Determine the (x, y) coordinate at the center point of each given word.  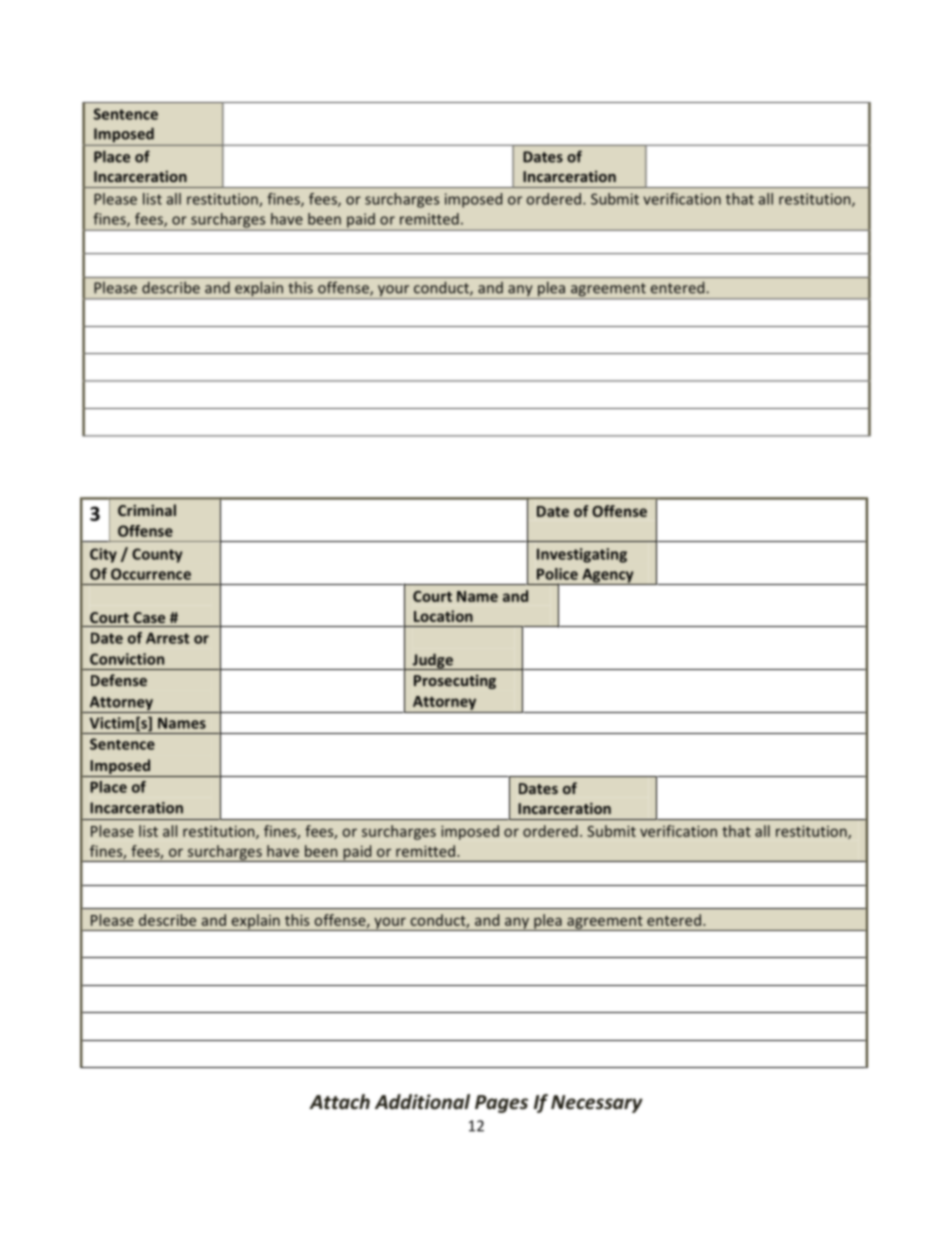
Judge (432, 661)
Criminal (147, 510)
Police (557, 574)
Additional (422, 1102)
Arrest (167, 638)
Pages (501, 1104)
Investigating (582, 555)
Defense (119, 680)
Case (149, 617)
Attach (339, 1101)
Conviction (127, 659)
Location (443, 616)
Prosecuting (455, 682)
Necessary (597, 1104)
